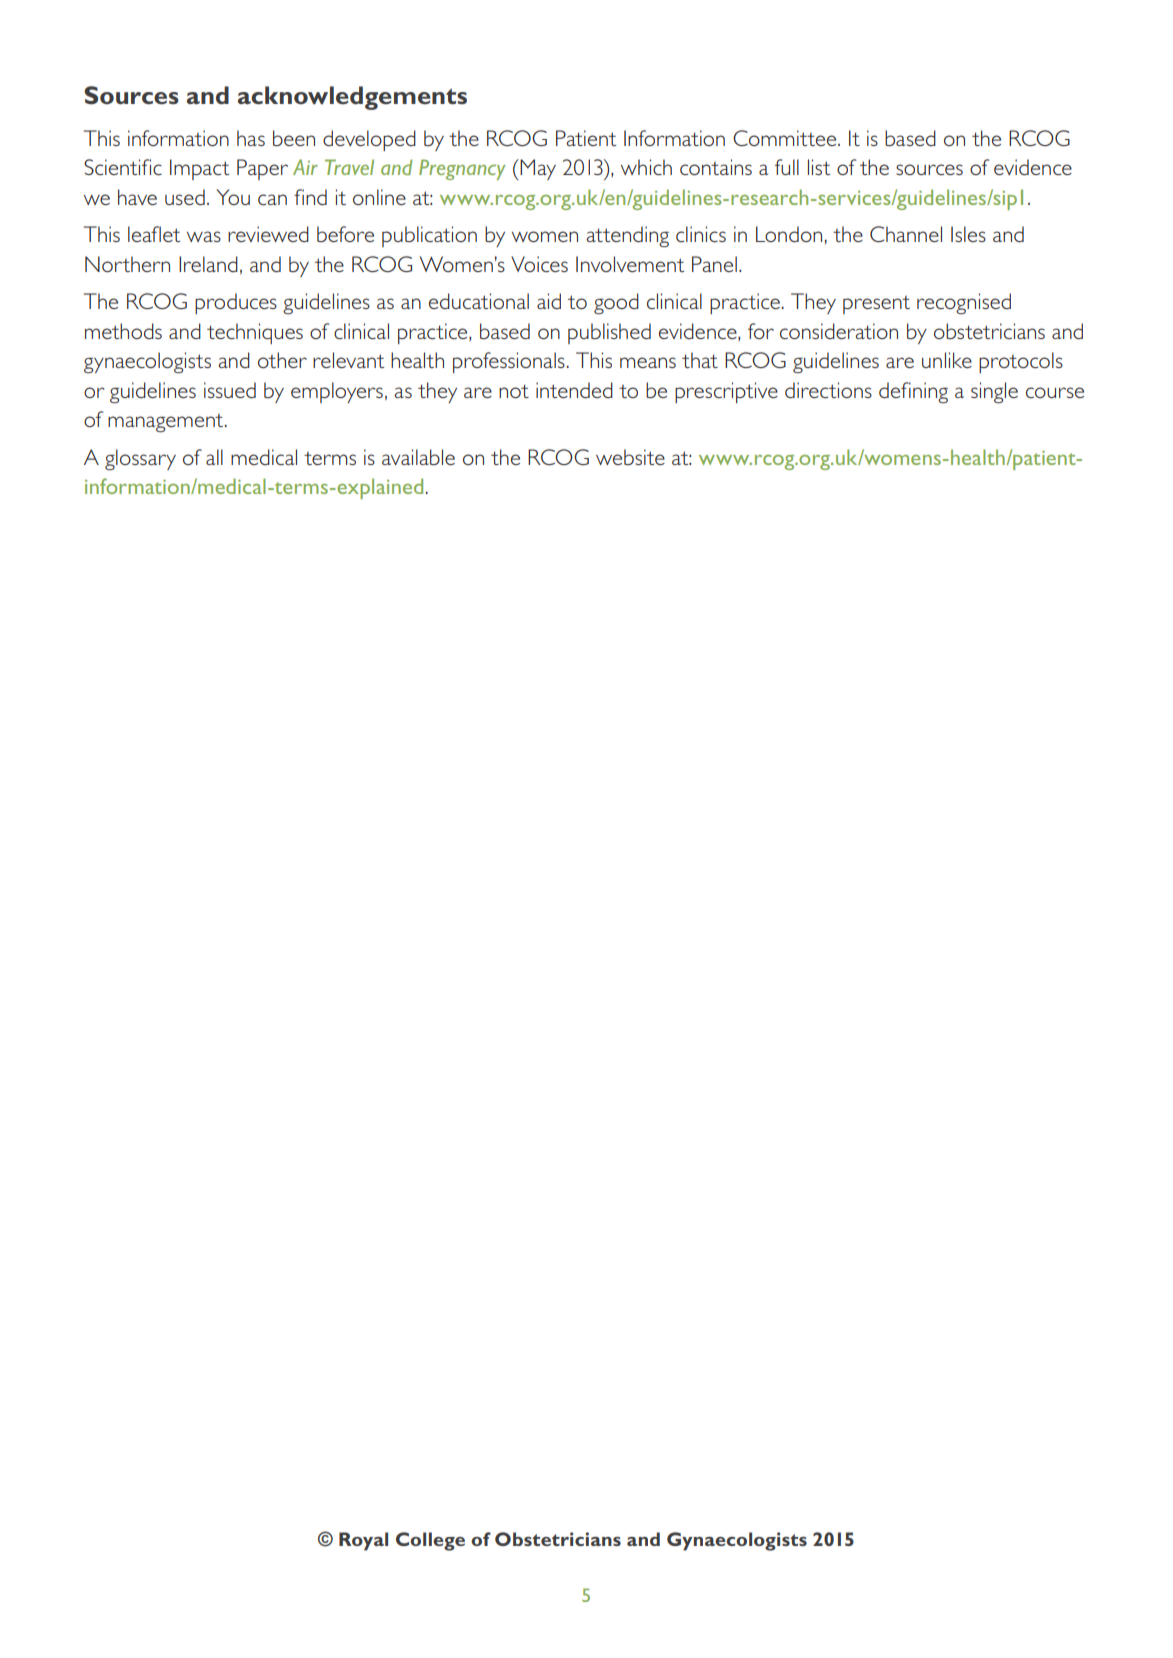 This image has width=1173, height=1658. I want to click on May, so click(538, 169).
